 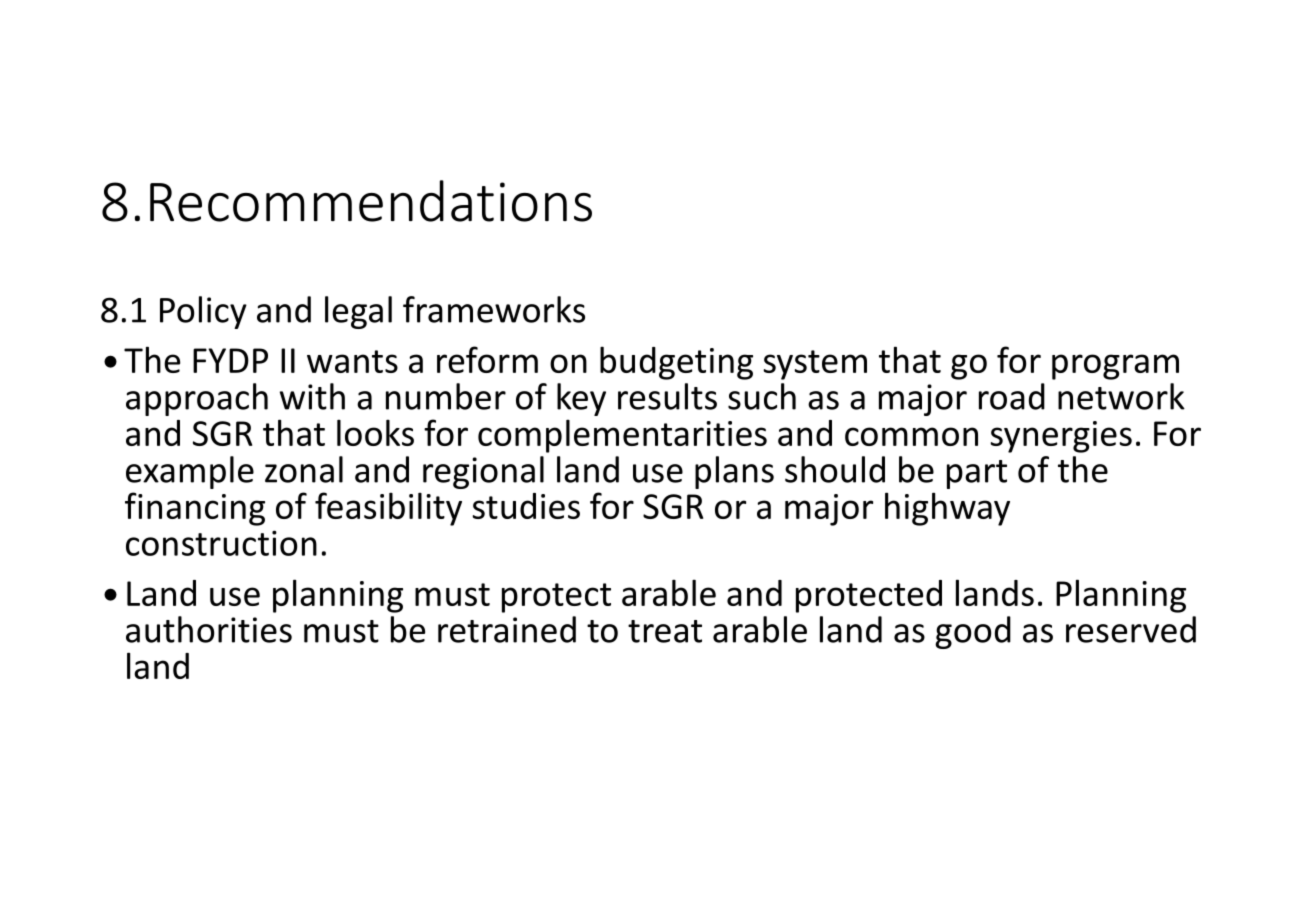 I want to click on zonal, so click(x=304, y=469).
